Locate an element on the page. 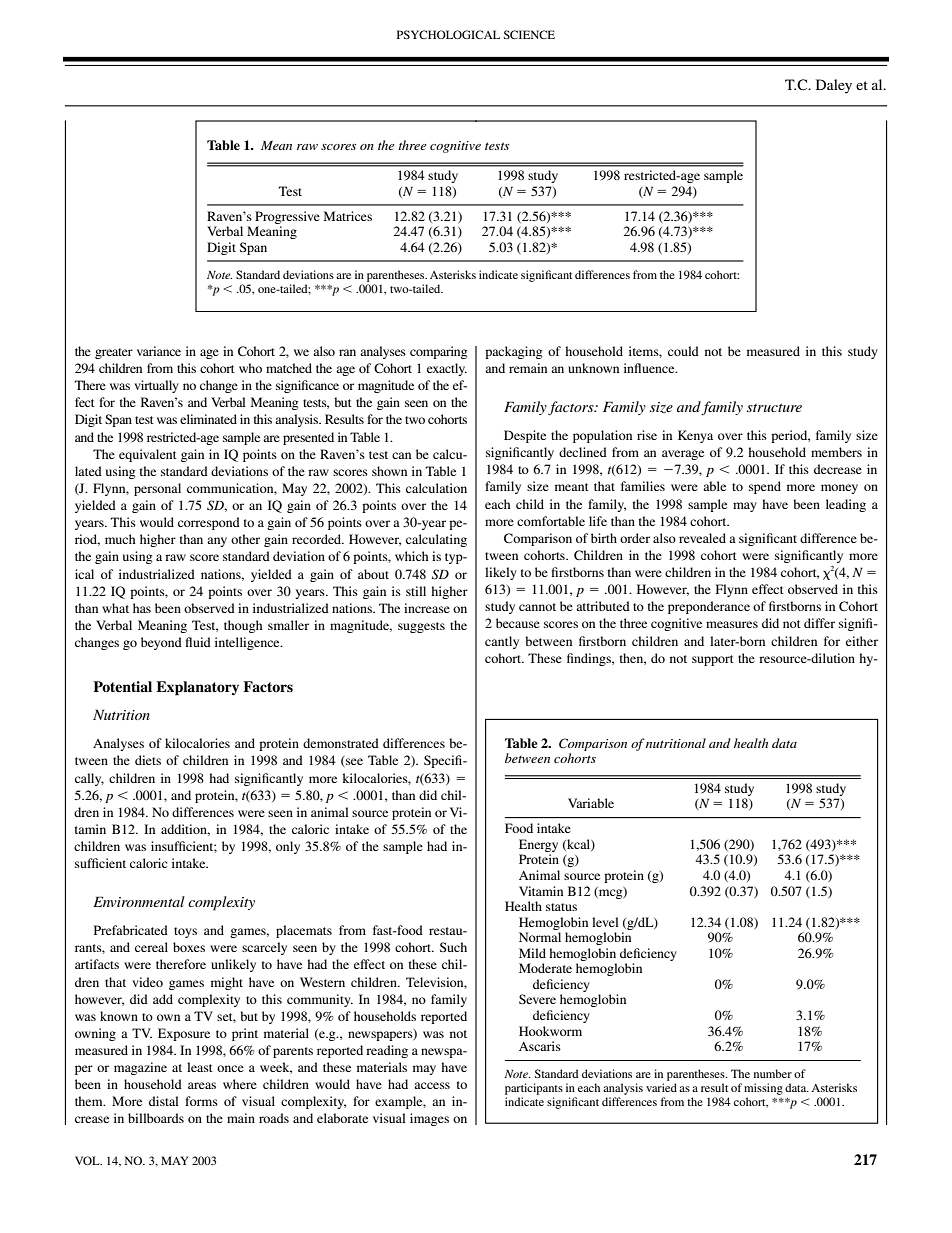  SCIENCE is located at coordinates (529, 34).
